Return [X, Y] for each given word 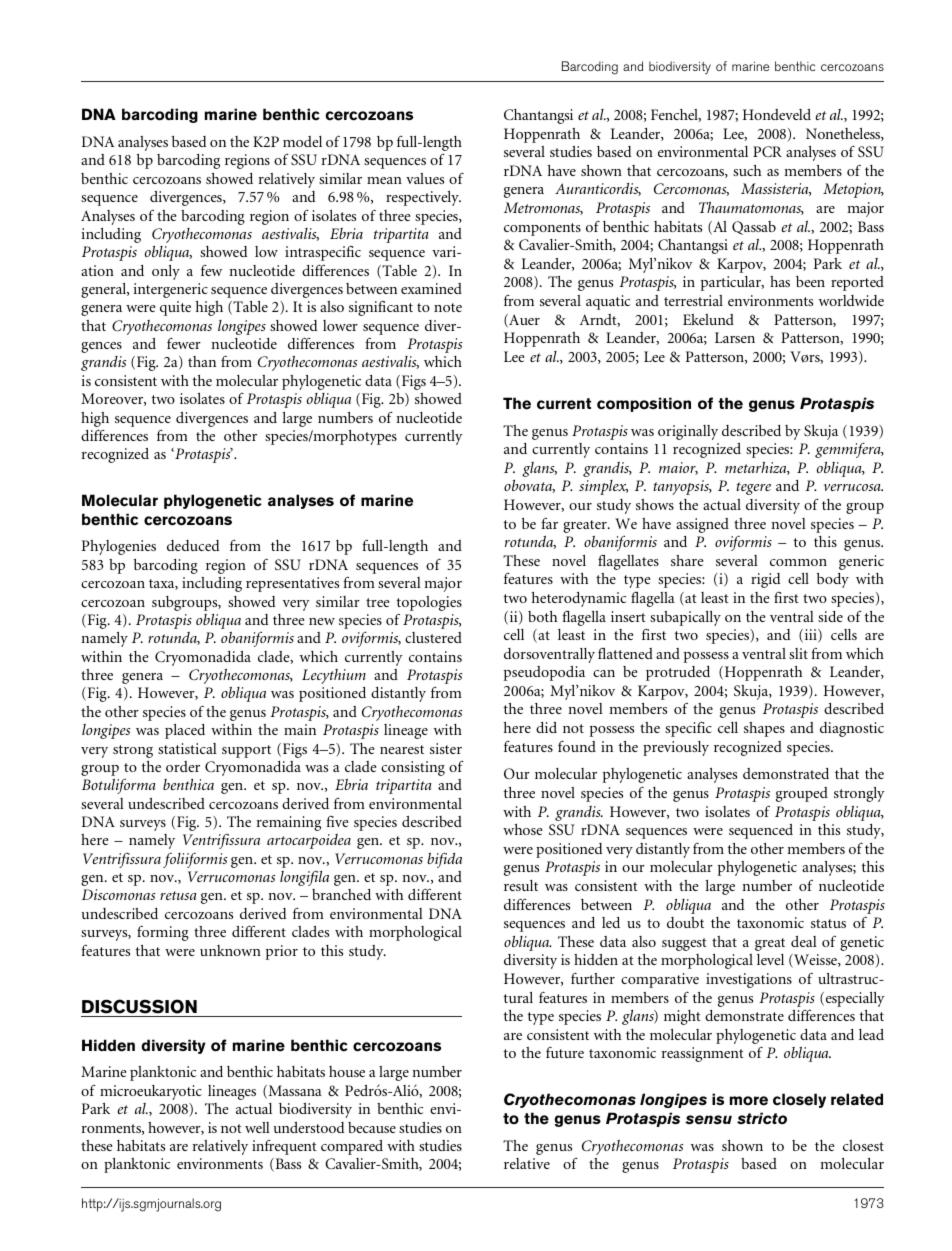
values [425, 178]
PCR [767, 151]
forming [163, 933]
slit [798, 653]
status [828, 923]
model [302, 141]
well [257, 1127]
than [202, 361]
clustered [433, 637]
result [521, 885]
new [322, 621]
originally [688, 432]
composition [644, 404]
